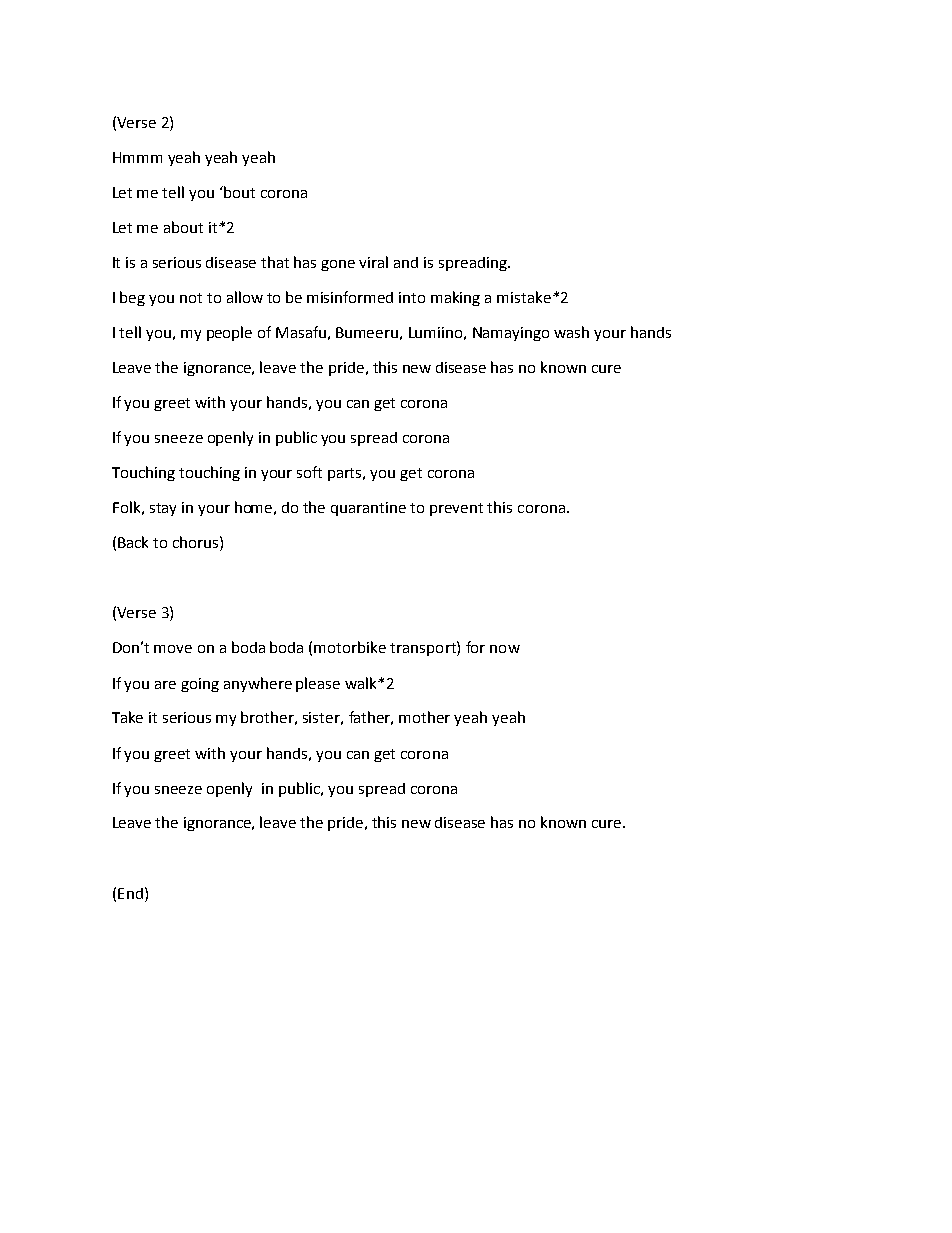 The height and width of the page is (1233, 952). I want to click on wash, so click(571, 332).
